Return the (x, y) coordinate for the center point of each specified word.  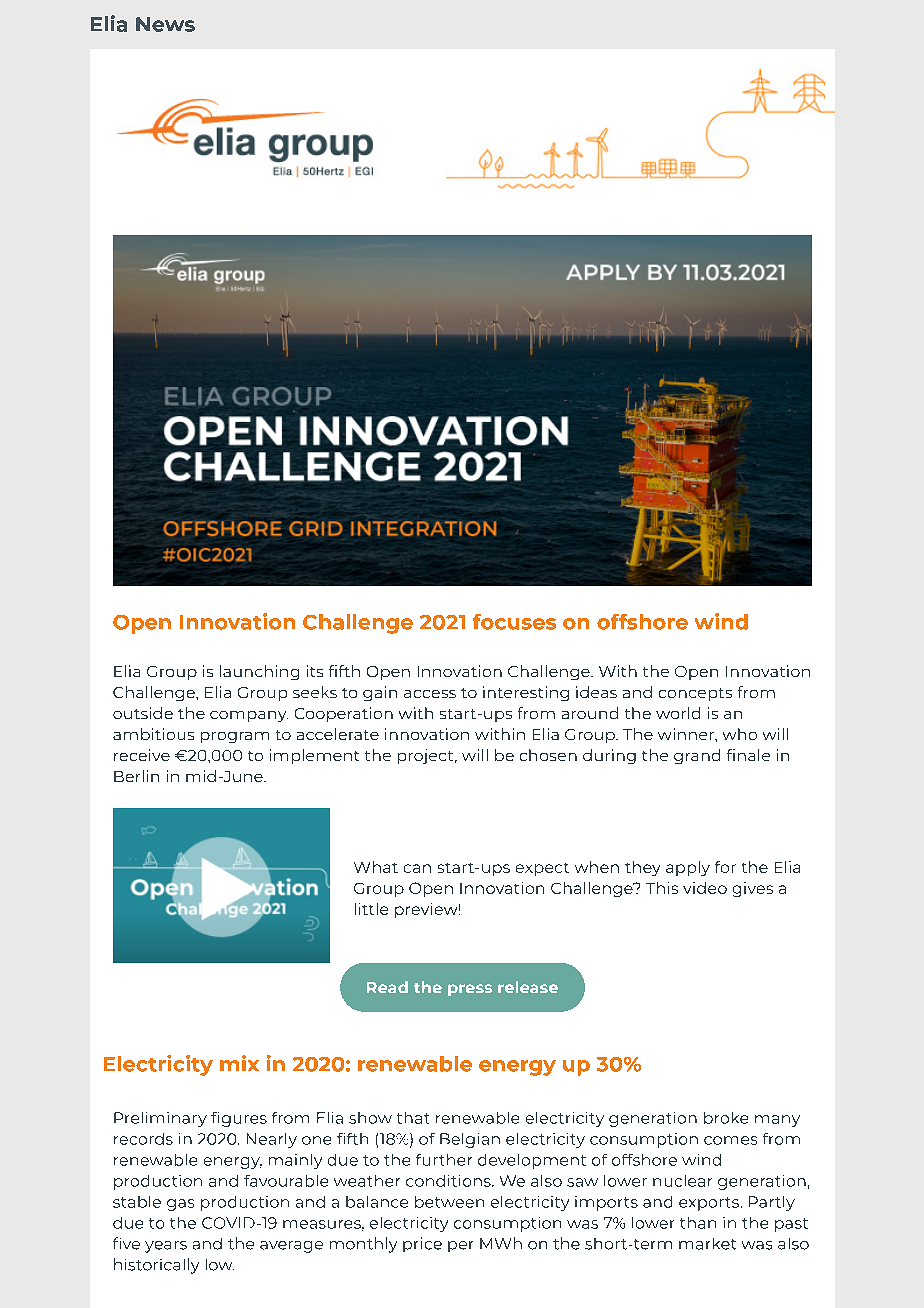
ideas (596, 692)
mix (239, 1063)
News (165, 24)
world (678, 713)
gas (180, 1205)
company (249, 716)
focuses (514, 622)
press (470, 990)
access (430, 694)
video (705, 888)
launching (259, 672)
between (449, 1202)
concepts (695, 694)
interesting (526, 693)
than (698, 1223)
